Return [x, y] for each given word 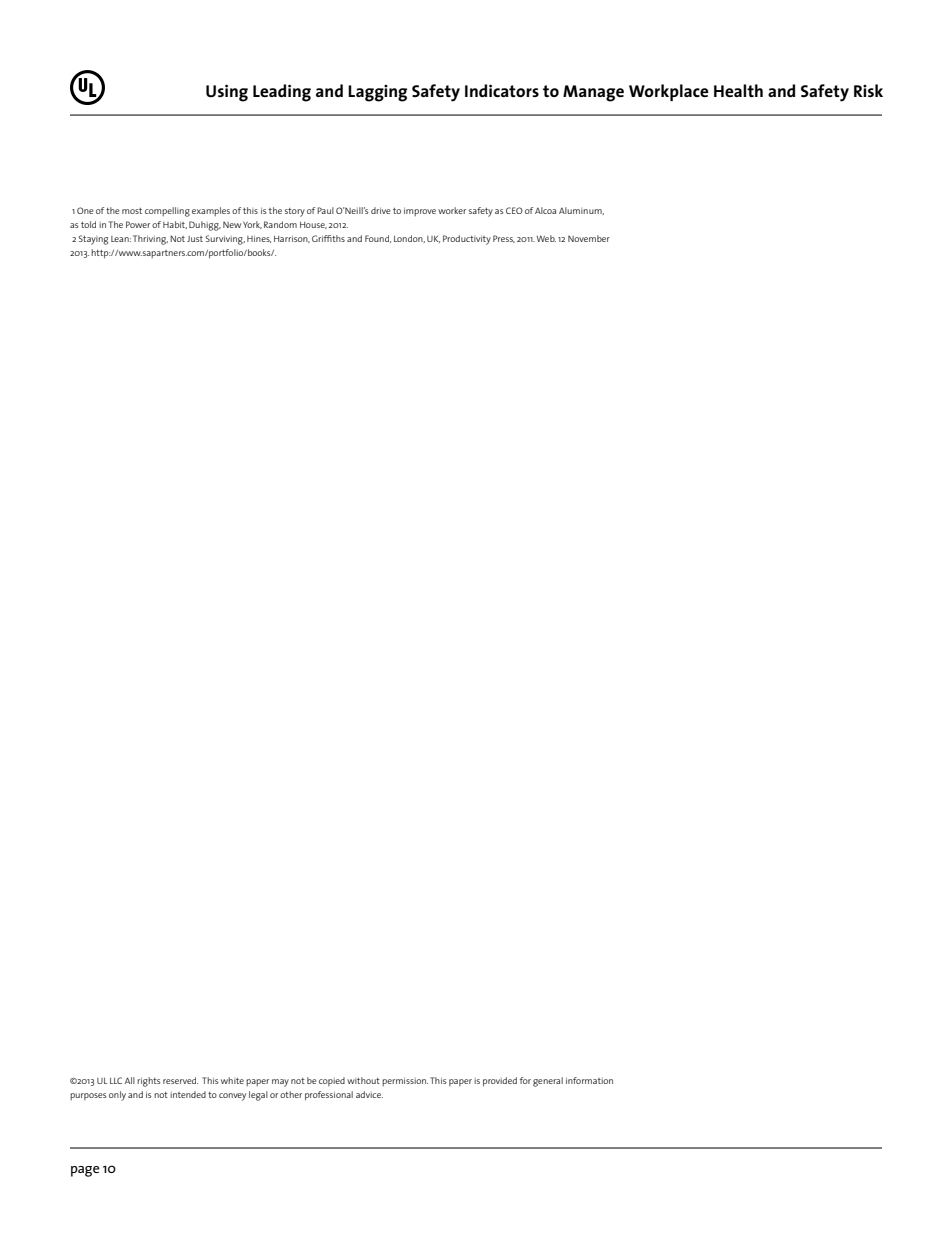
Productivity [467, 240]
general [548, 1082]
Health [738, 90]
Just [195, 239]
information [589, 1080]
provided [500, 1081]
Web [546, 238]
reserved [180, 1080]
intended [188, 1094]
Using [227, 93]
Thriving [150, 240]
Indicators [502, 90]
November [589, 238]
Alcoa [545, 210]
